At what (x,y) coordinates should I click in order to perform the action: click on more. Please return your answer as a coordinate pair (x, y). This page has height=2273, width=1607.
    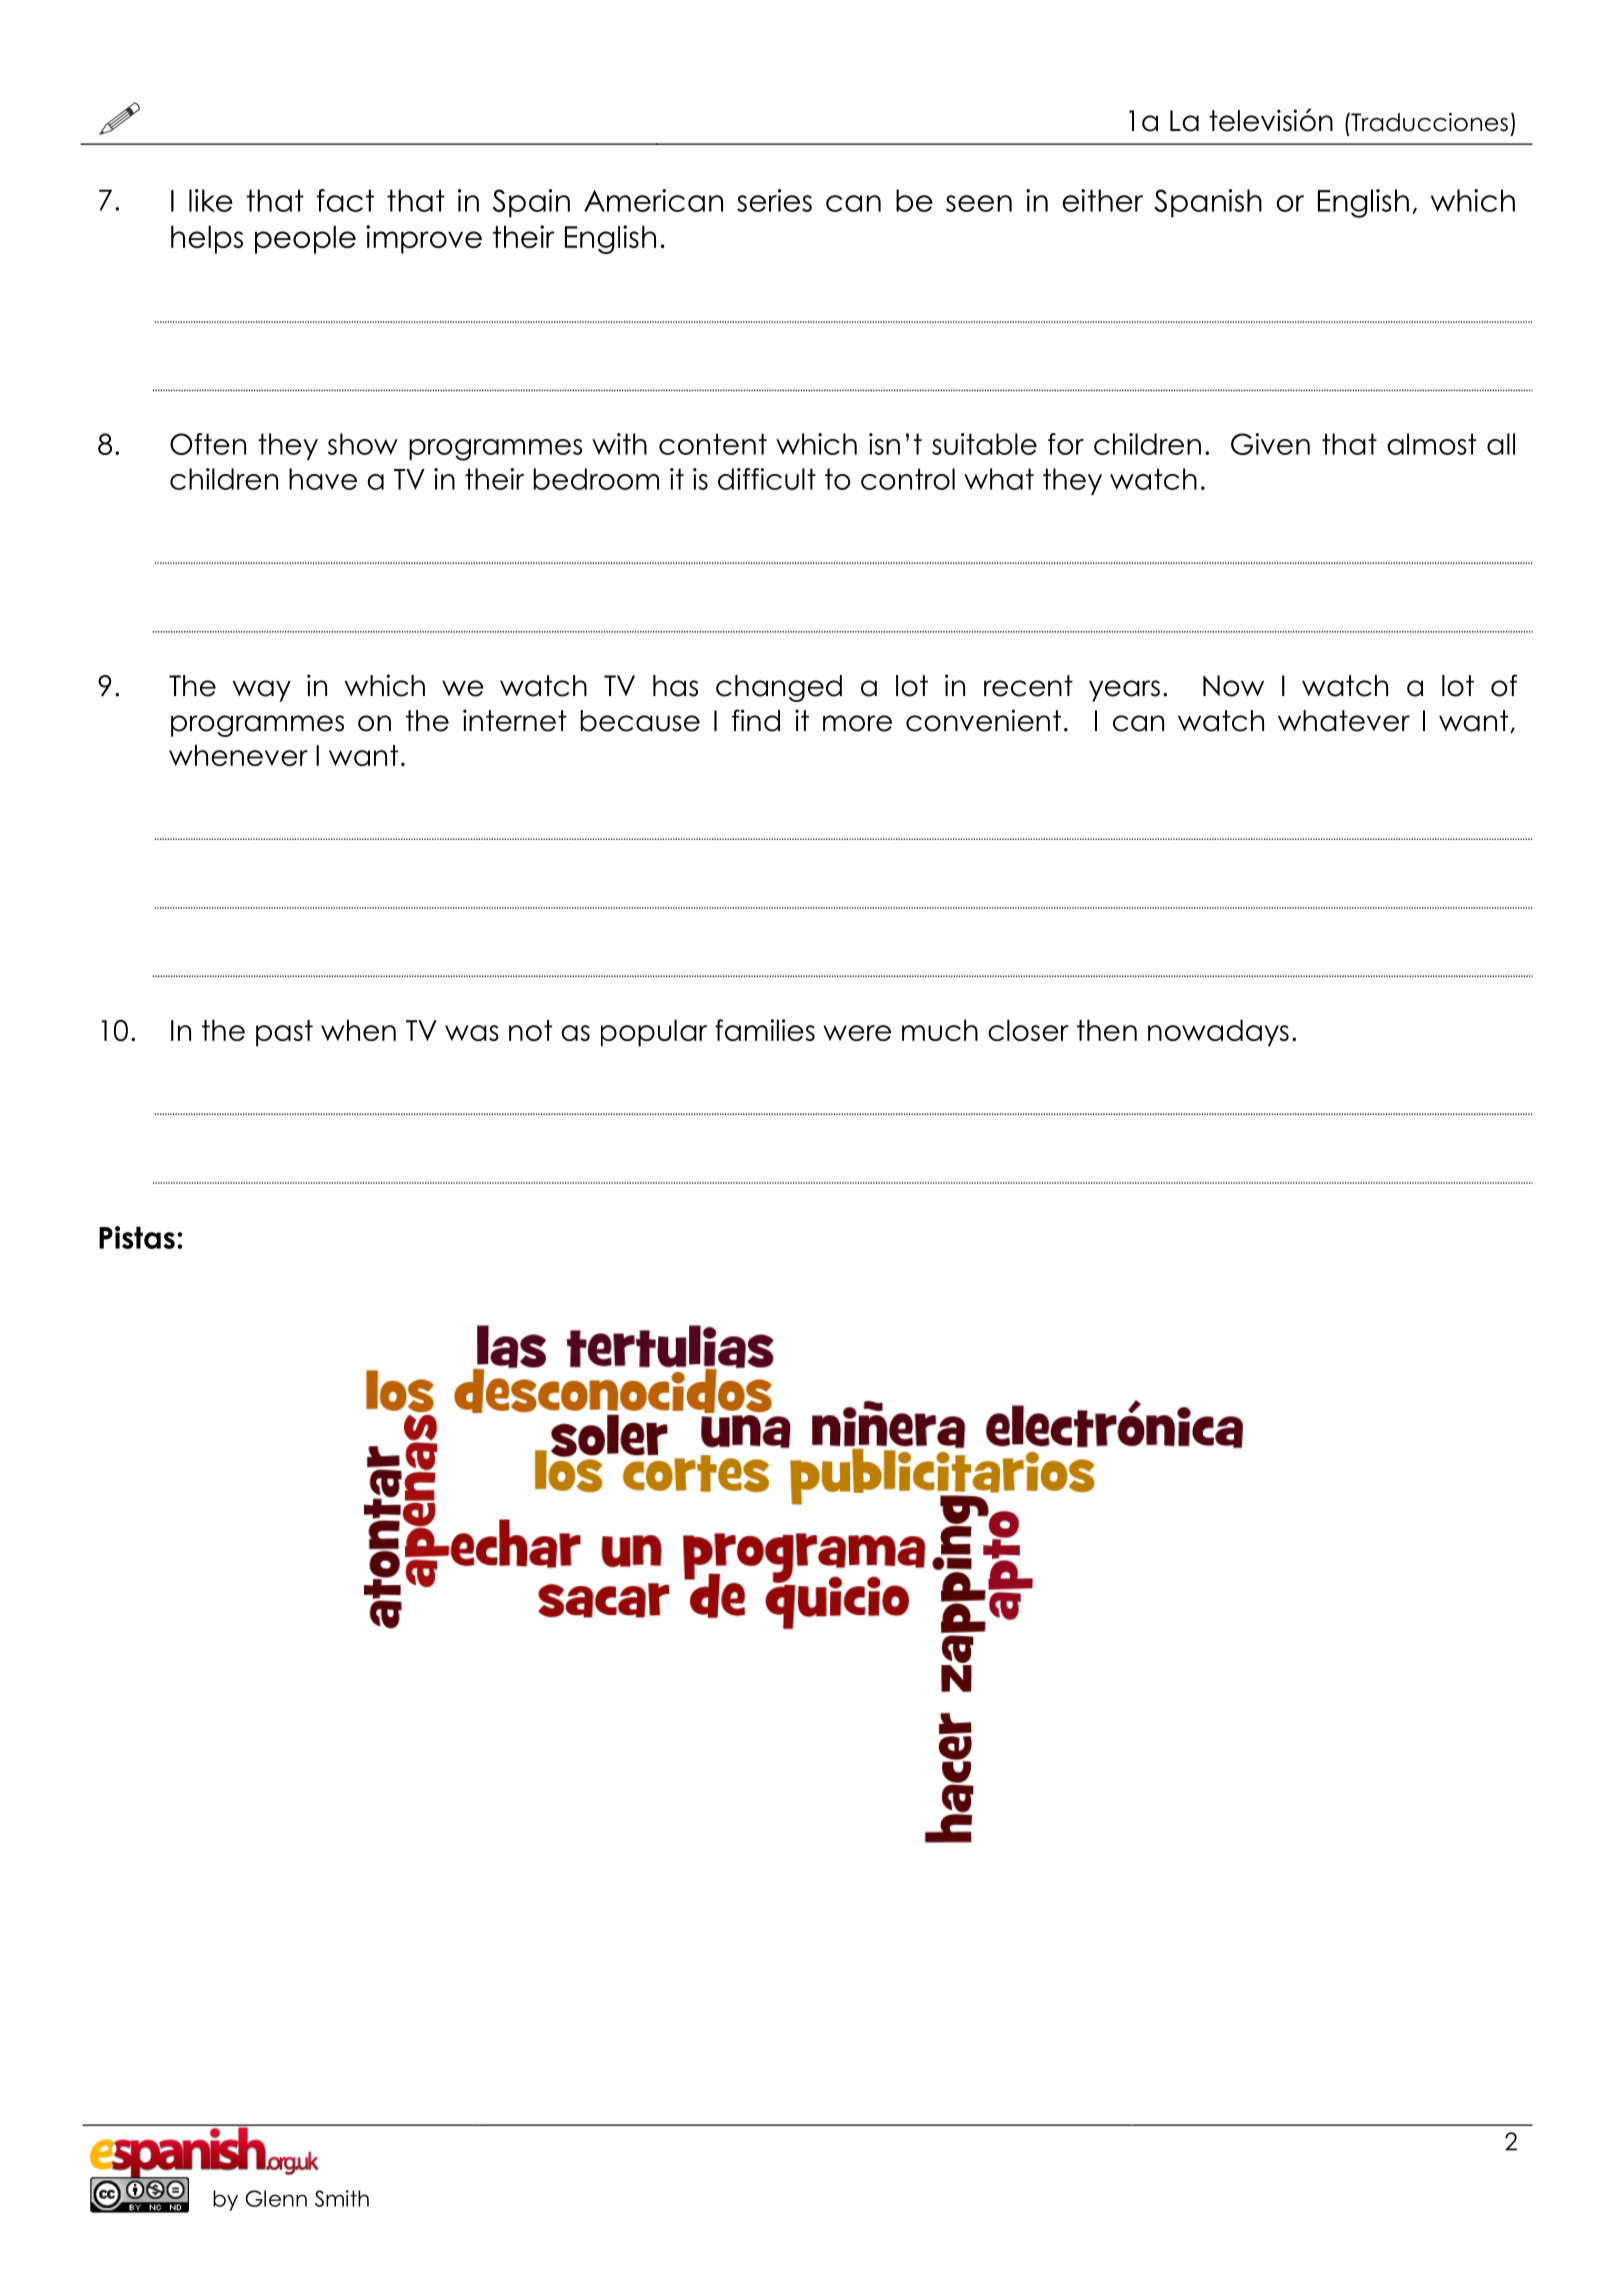
    Looking at the image, I should click on (857, 723).
